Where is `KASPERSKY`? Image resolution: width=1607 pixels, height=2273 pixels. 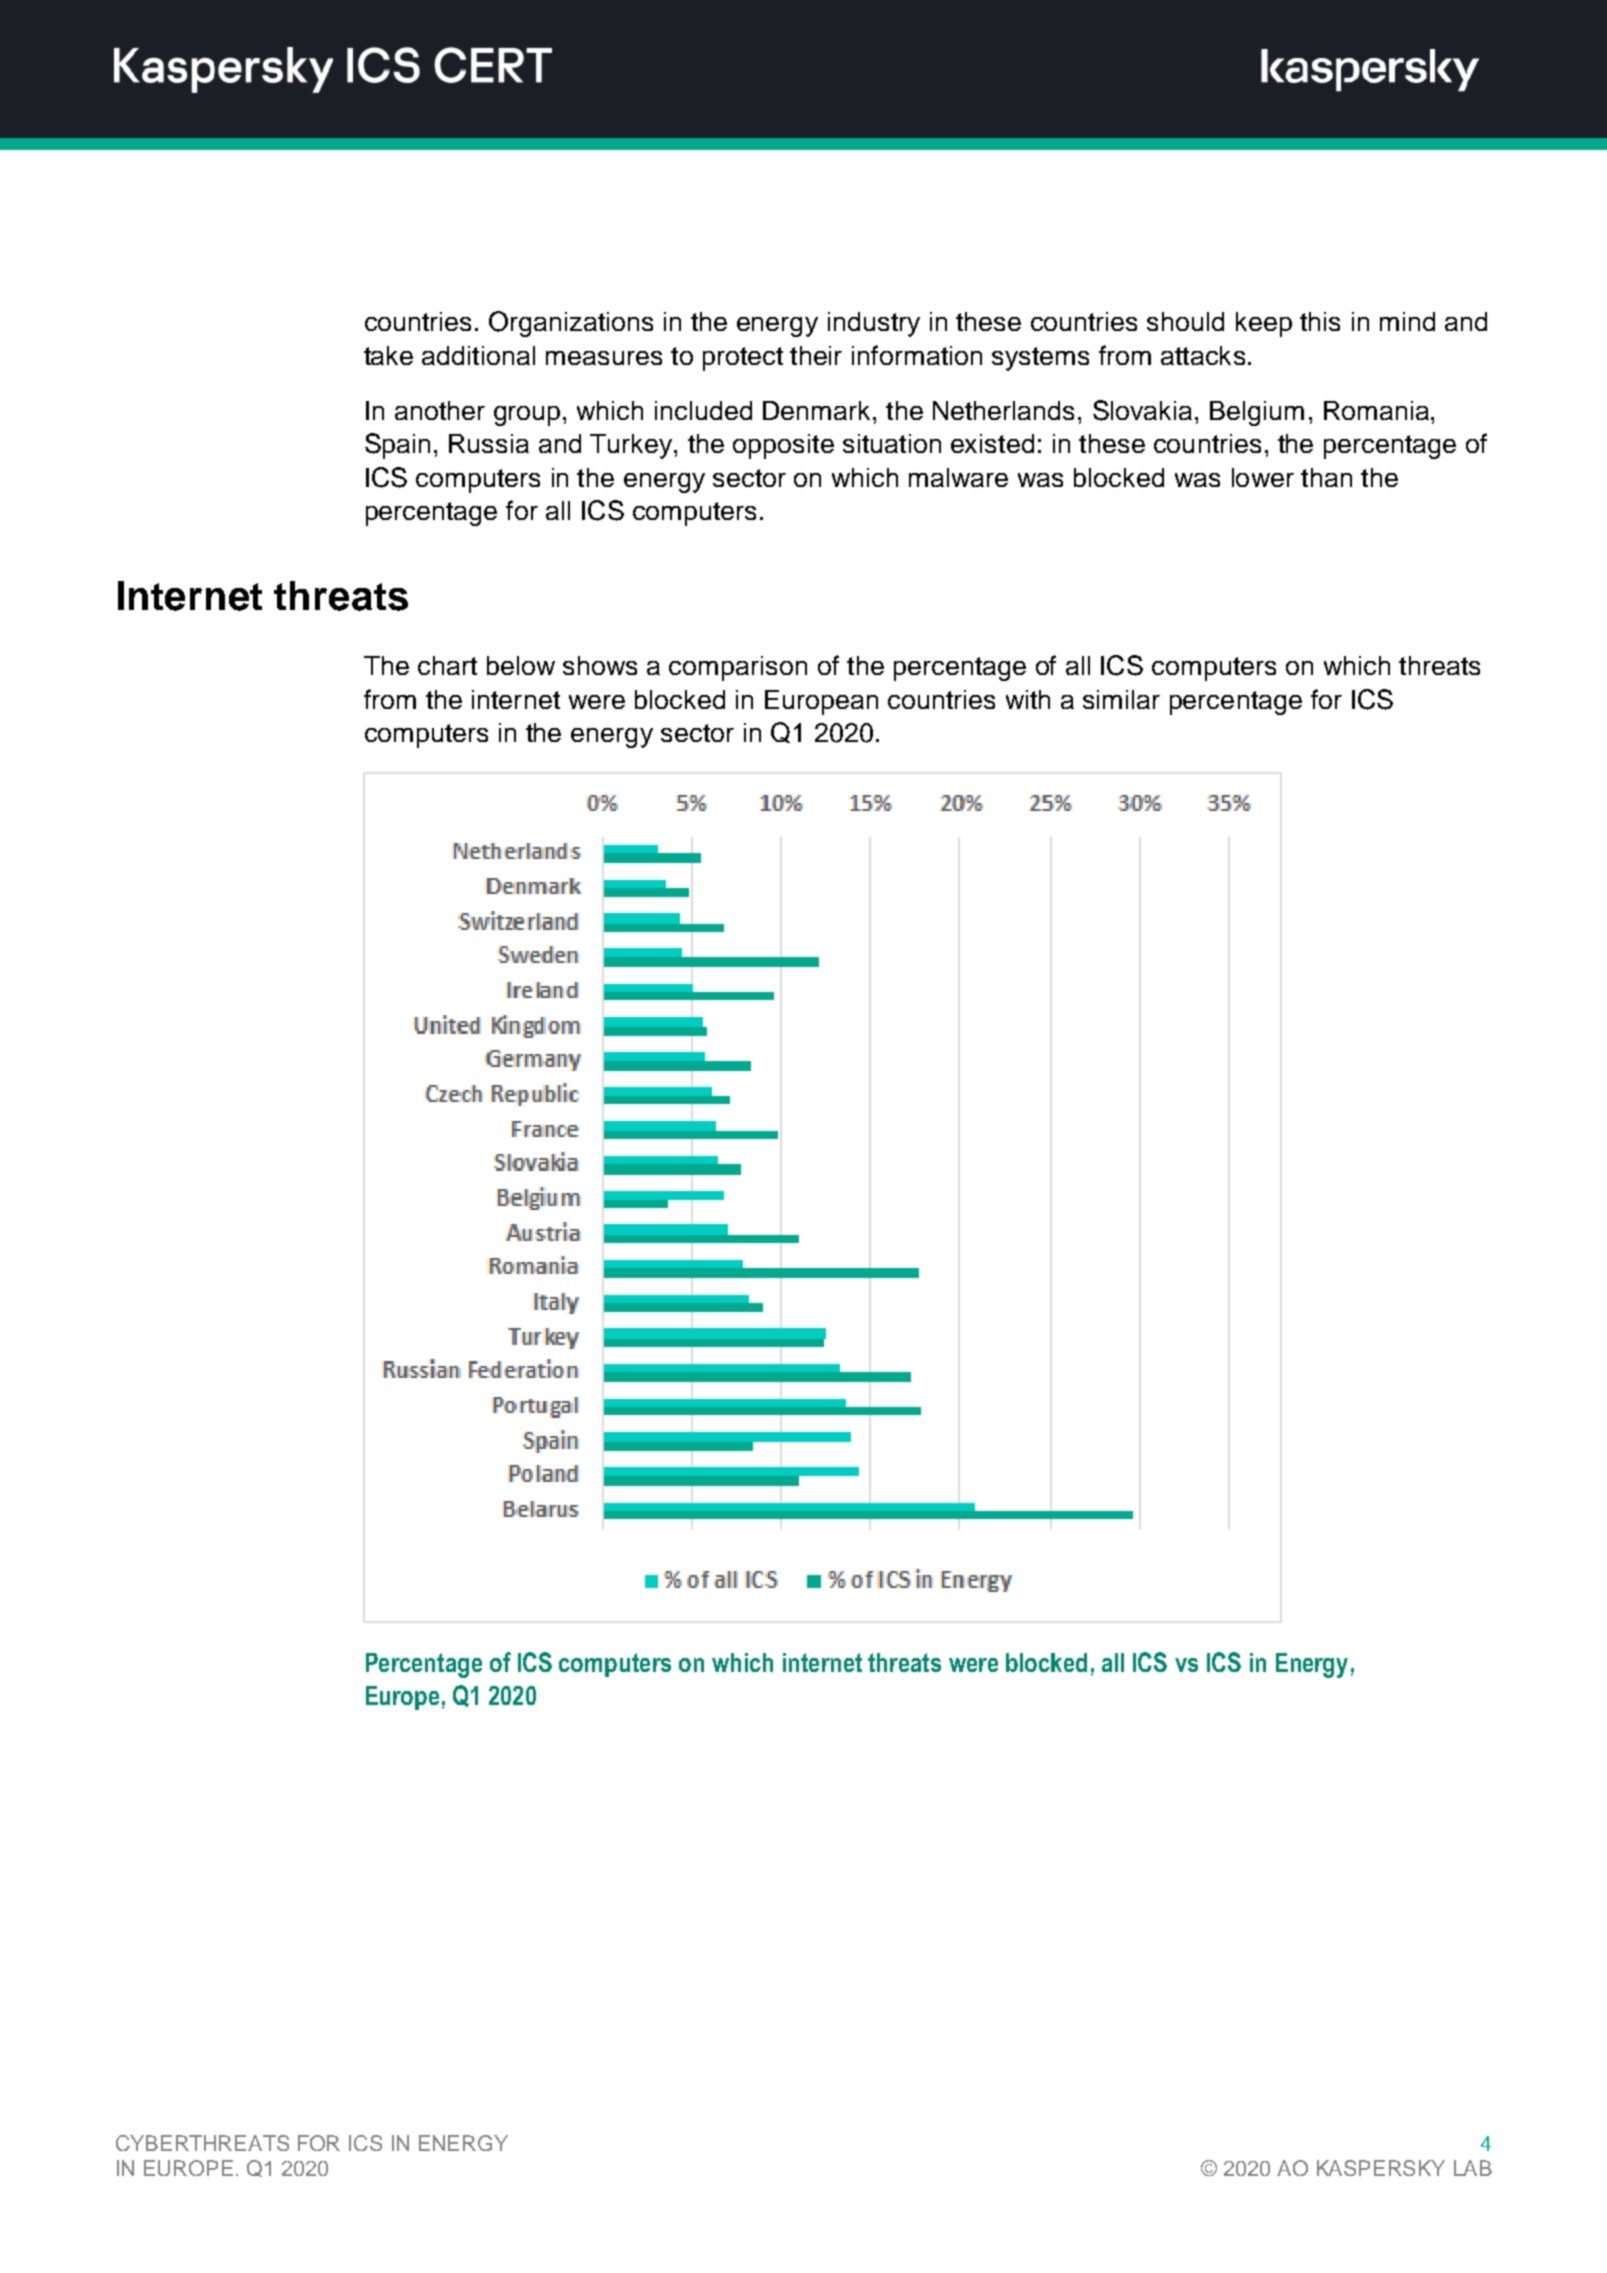 KASPERSKY is located at coordinates (1381, 2168).
